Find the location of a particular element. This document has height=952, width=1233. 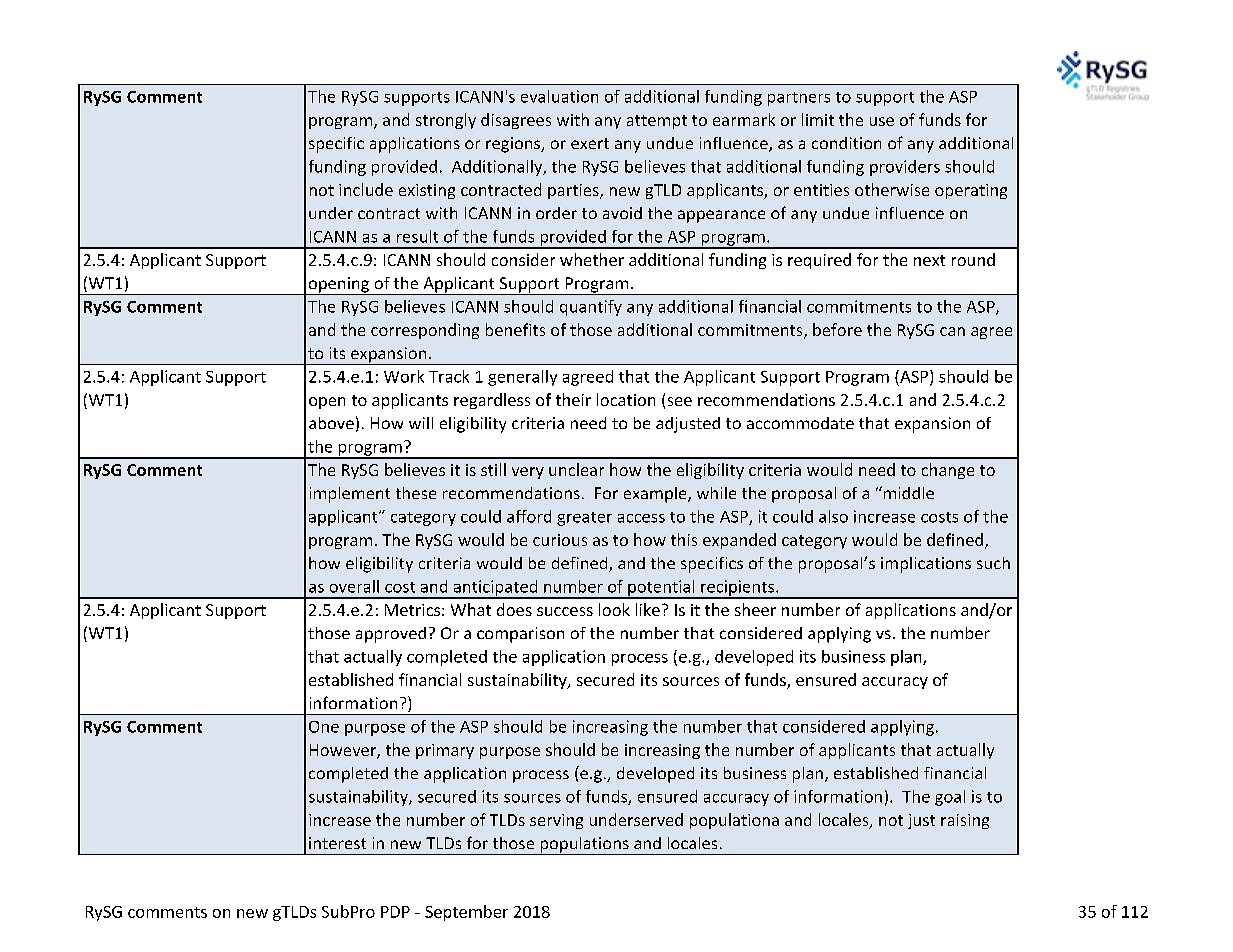

One is located at coordinates (324, 727).
